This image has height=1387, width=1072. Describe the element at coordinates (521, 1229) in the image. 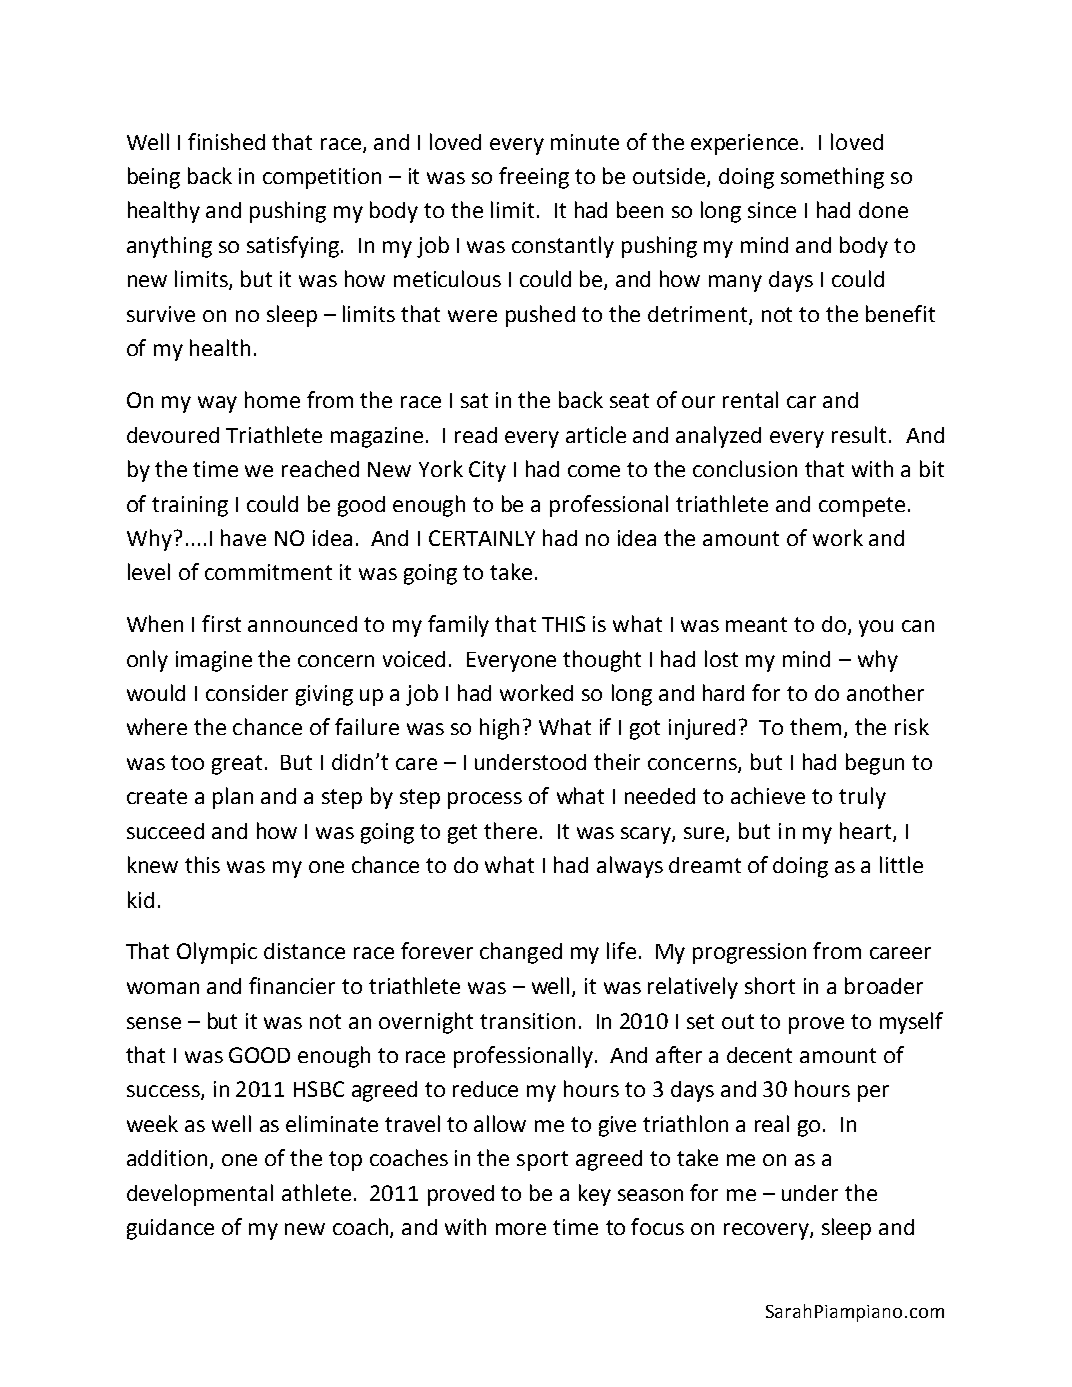

I see `more` at that location.
